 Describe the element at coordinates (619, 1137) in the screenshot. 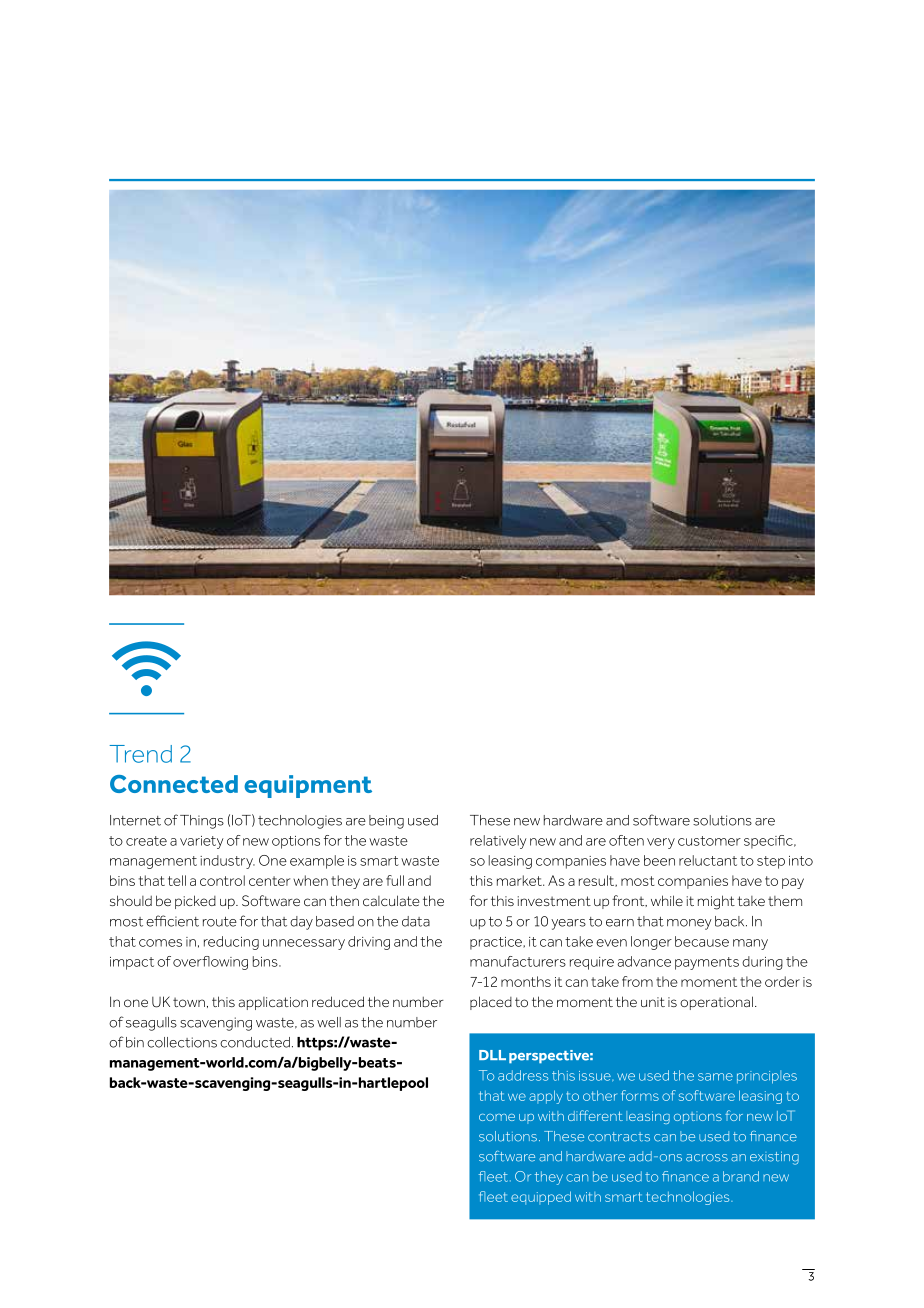

I see `contracts` at that location.
